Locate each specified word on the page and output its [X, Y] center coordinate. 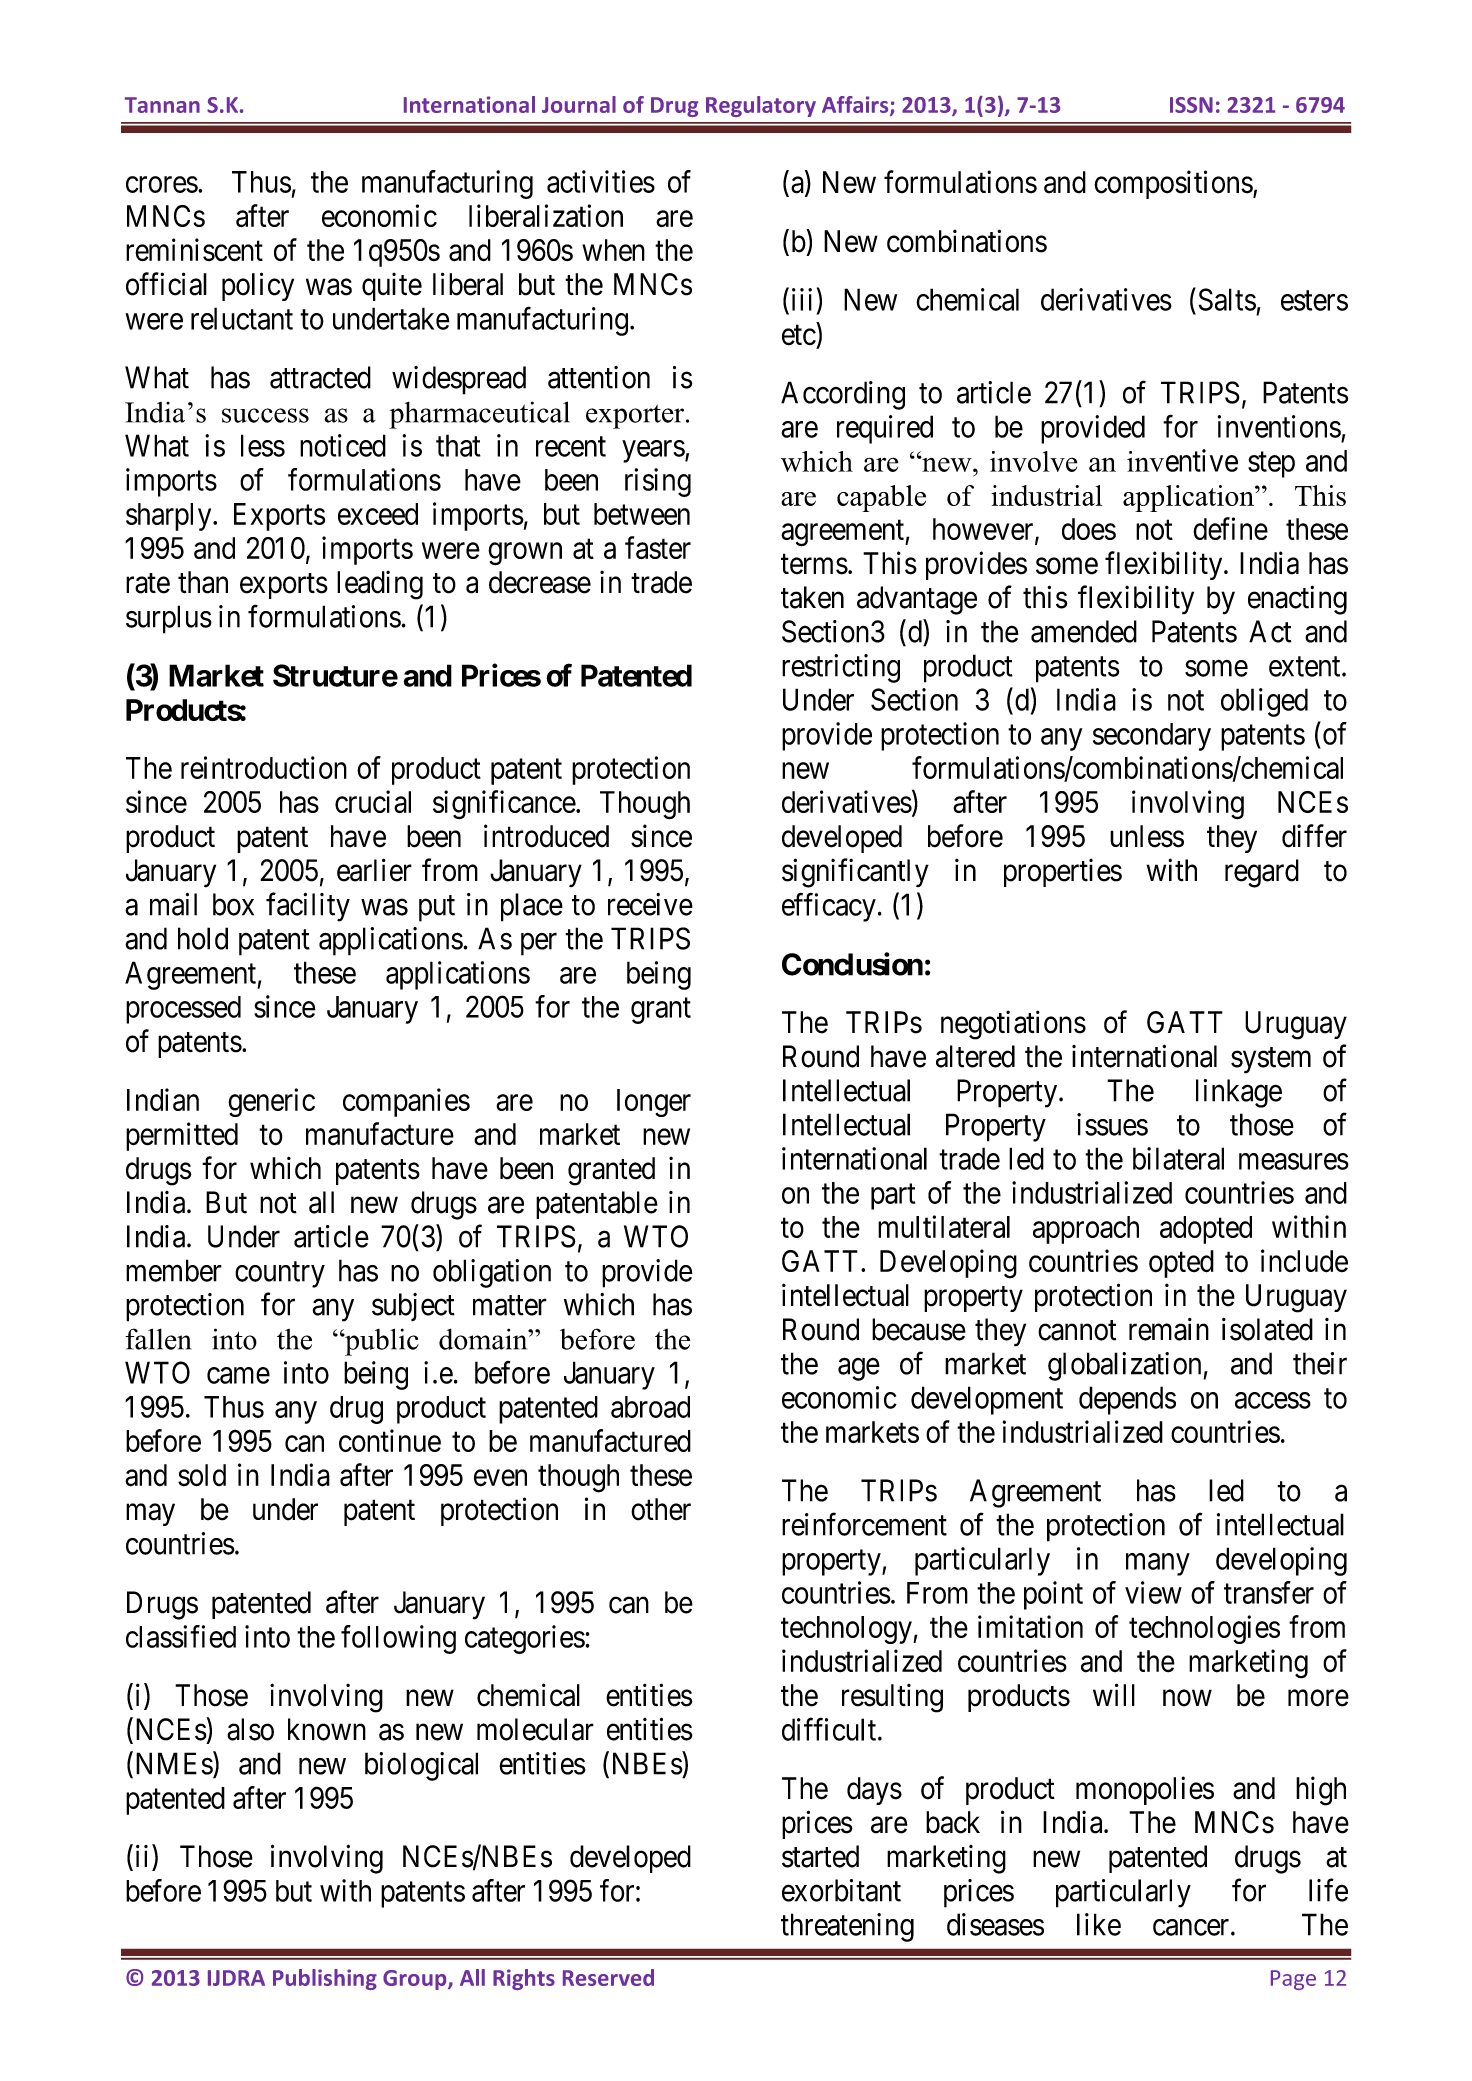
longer [654, 1103]
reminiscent [194, 250]
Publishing [325, 1979]
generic [271, 1102]
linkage [1239, 1093]
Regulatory [761, 106]
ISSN [1191, 105]
